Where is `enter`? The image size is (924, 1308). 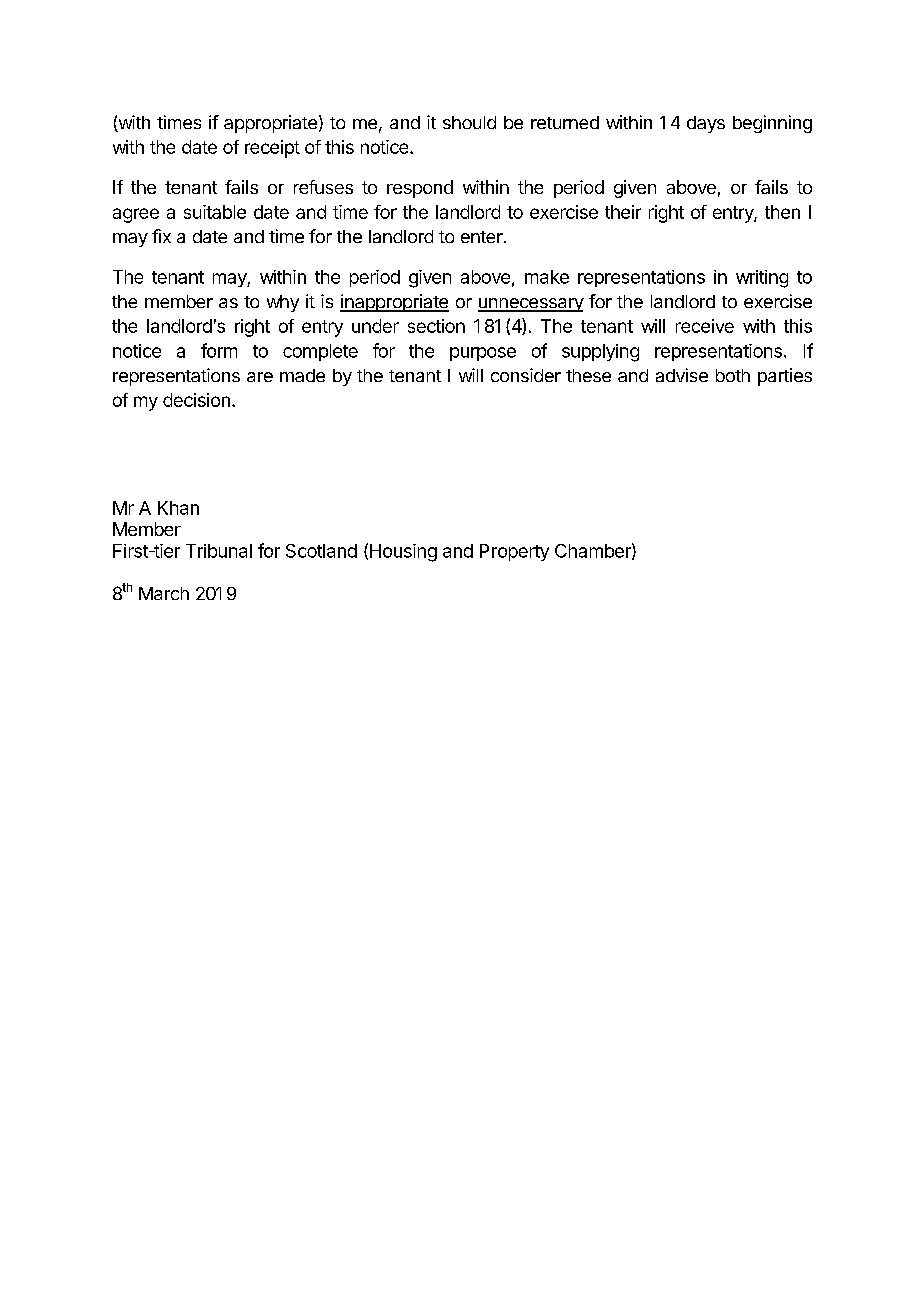
enter is located at coordinates (483, 237).
